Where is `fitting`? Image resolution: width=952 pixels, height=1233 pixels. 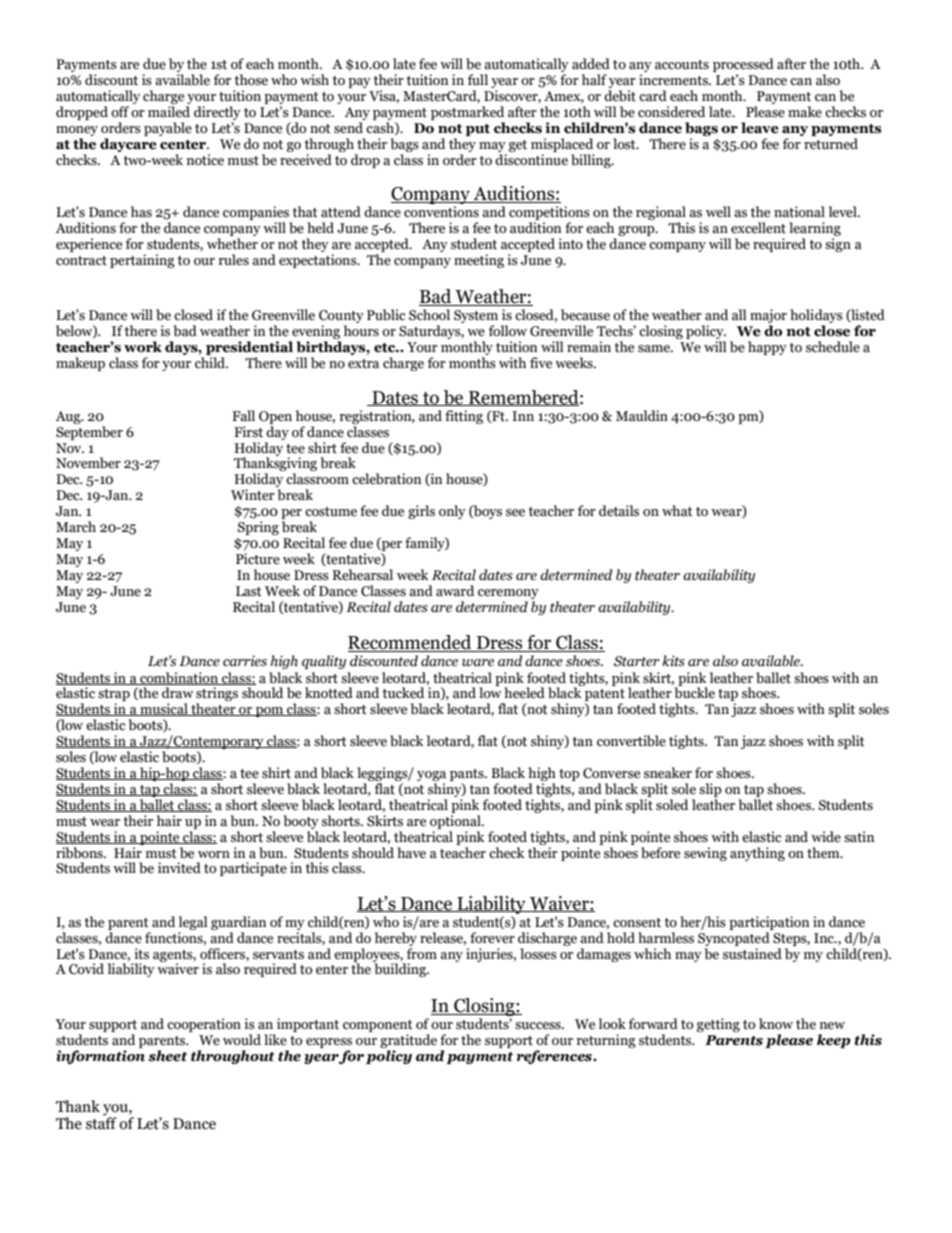 fitting is located at coordinates (464, 417).
